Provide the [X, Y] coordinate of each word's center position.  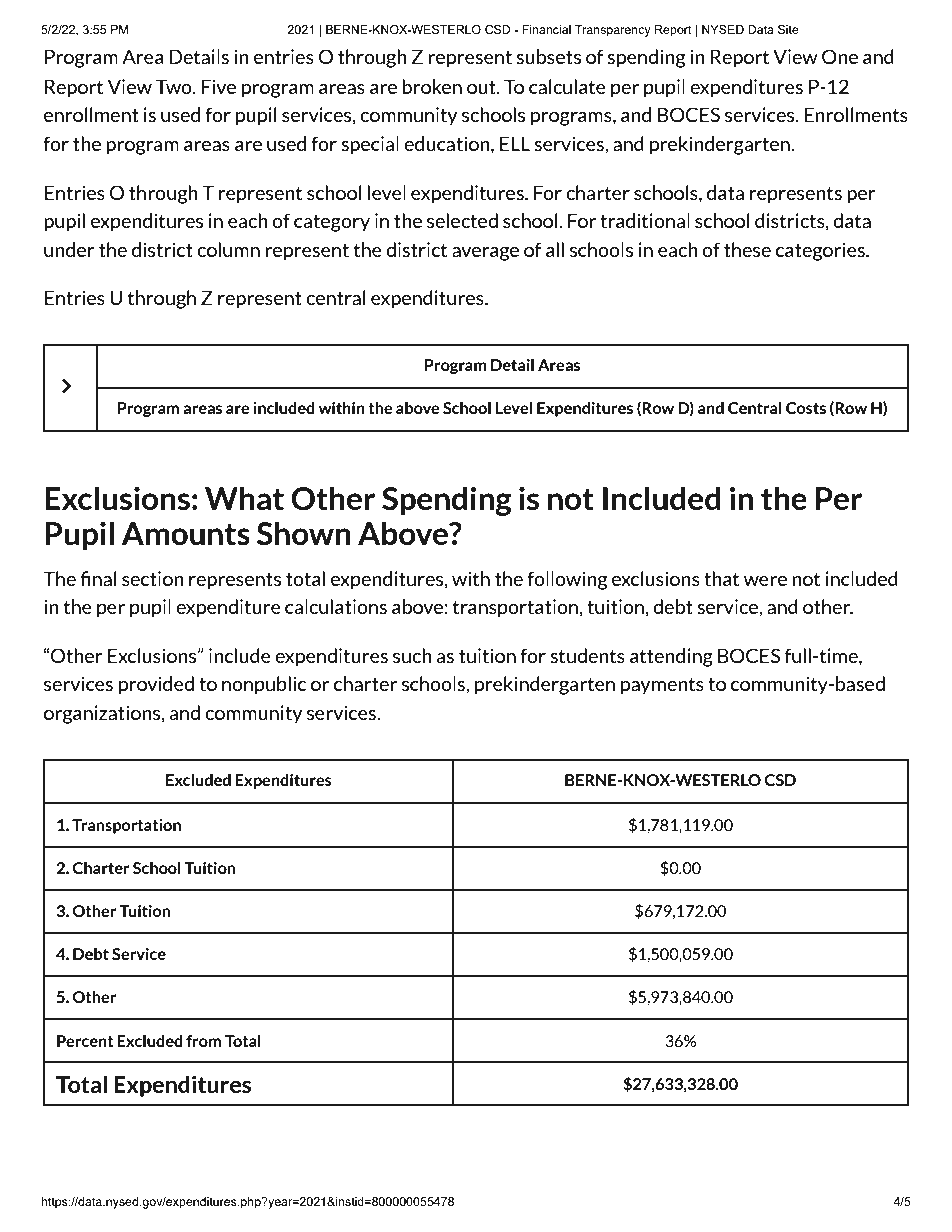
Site [788, 29]
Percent [85, 1041]
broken [432, 86]
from [203, 1041]
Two [175, 86]
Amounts [186, 534]
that [721, 578]
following [567, 580]
